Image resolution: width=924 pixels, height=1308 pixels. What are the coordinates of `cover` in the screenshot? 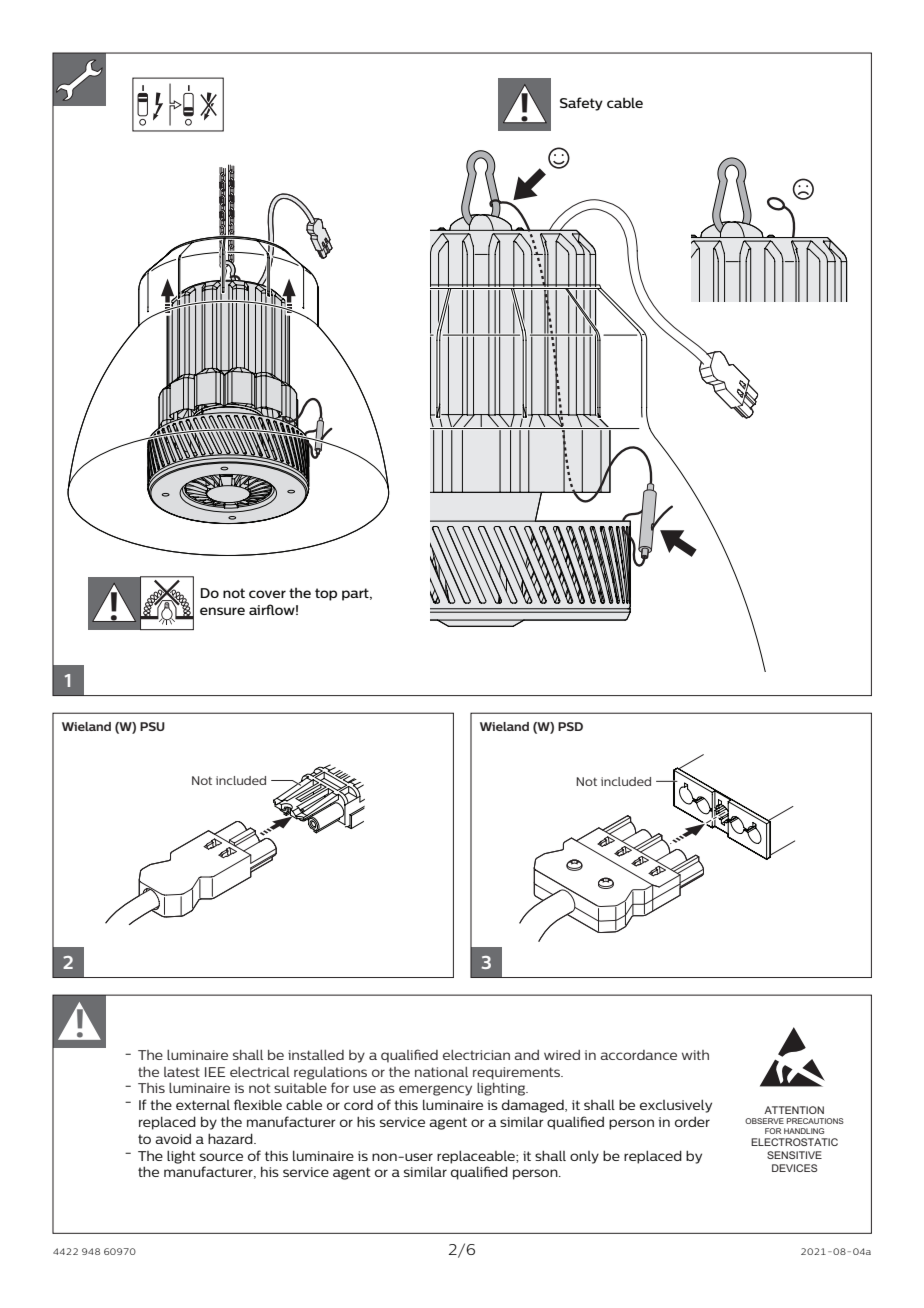 It's located at (267, 594).
